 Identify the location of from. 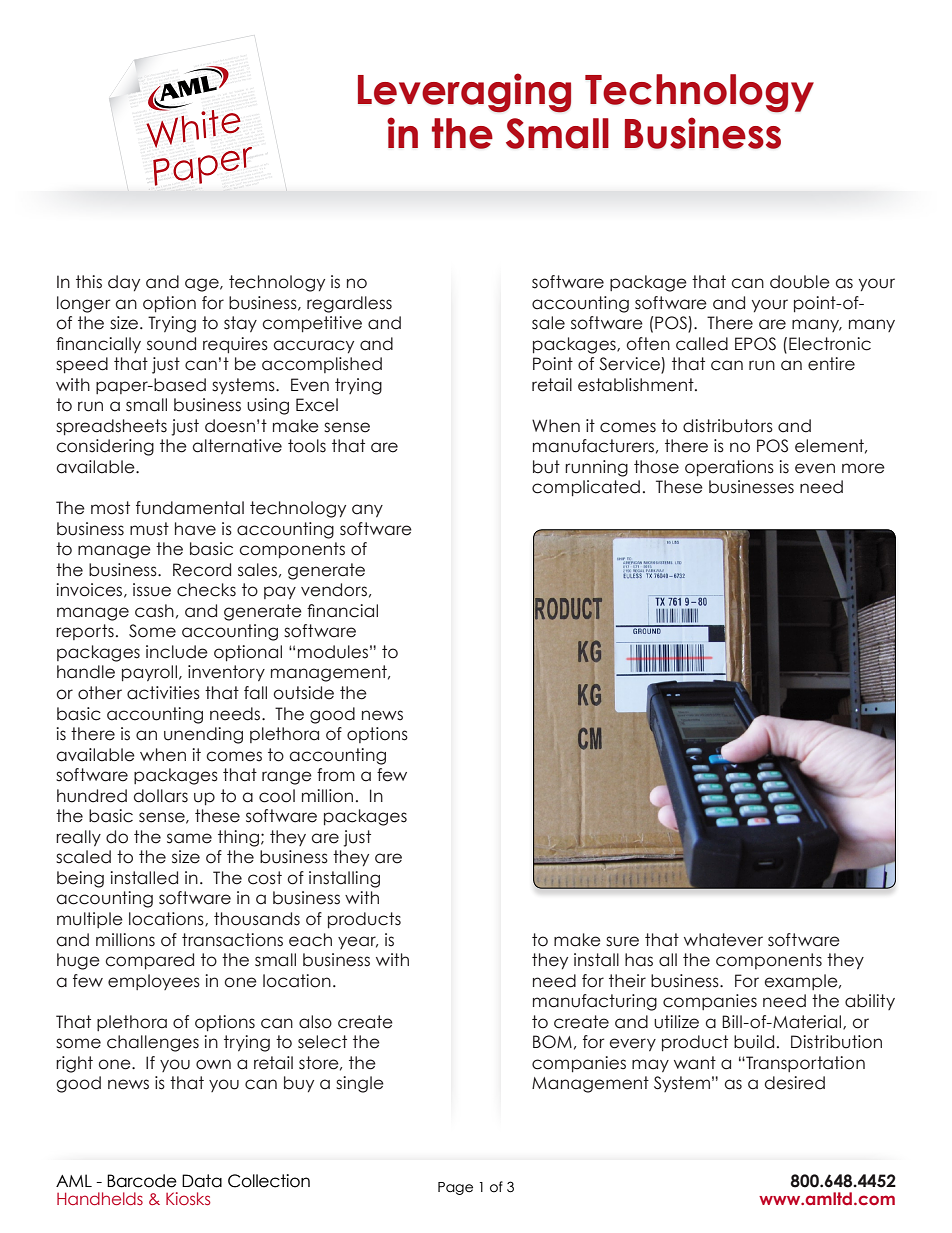
(336, 775).
